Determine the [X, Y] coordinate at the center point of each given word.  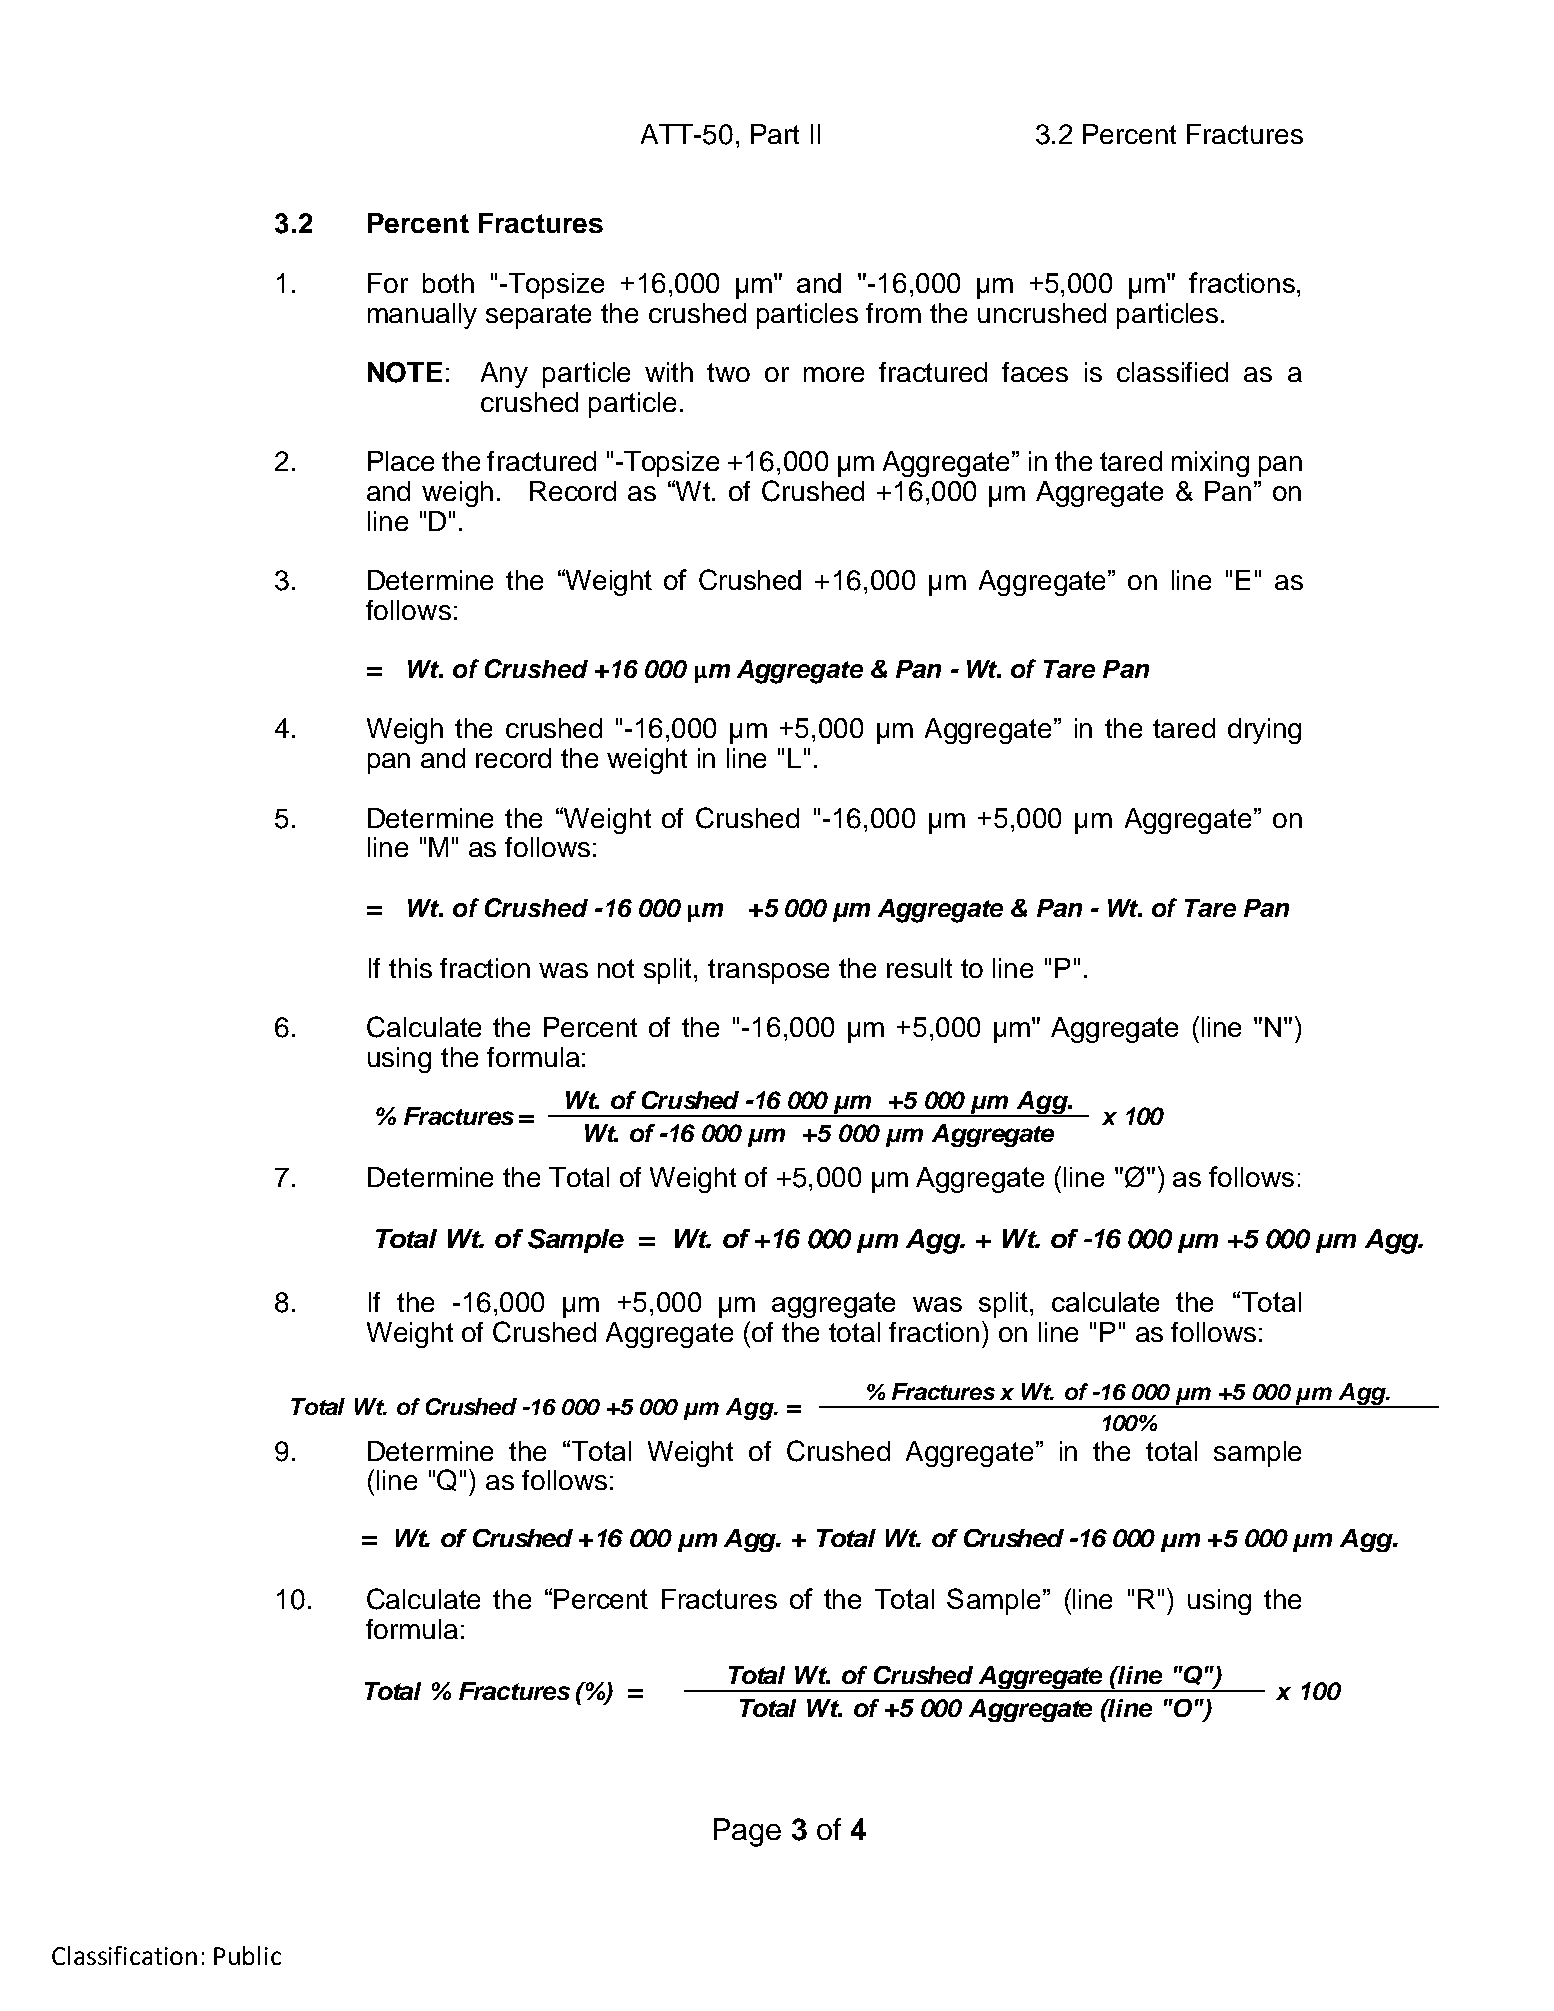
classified [1172, 372]
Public [247, 1955]
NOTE [405, 372]
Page [747, 1832]
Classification [124, 1955]
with [669, 372]
